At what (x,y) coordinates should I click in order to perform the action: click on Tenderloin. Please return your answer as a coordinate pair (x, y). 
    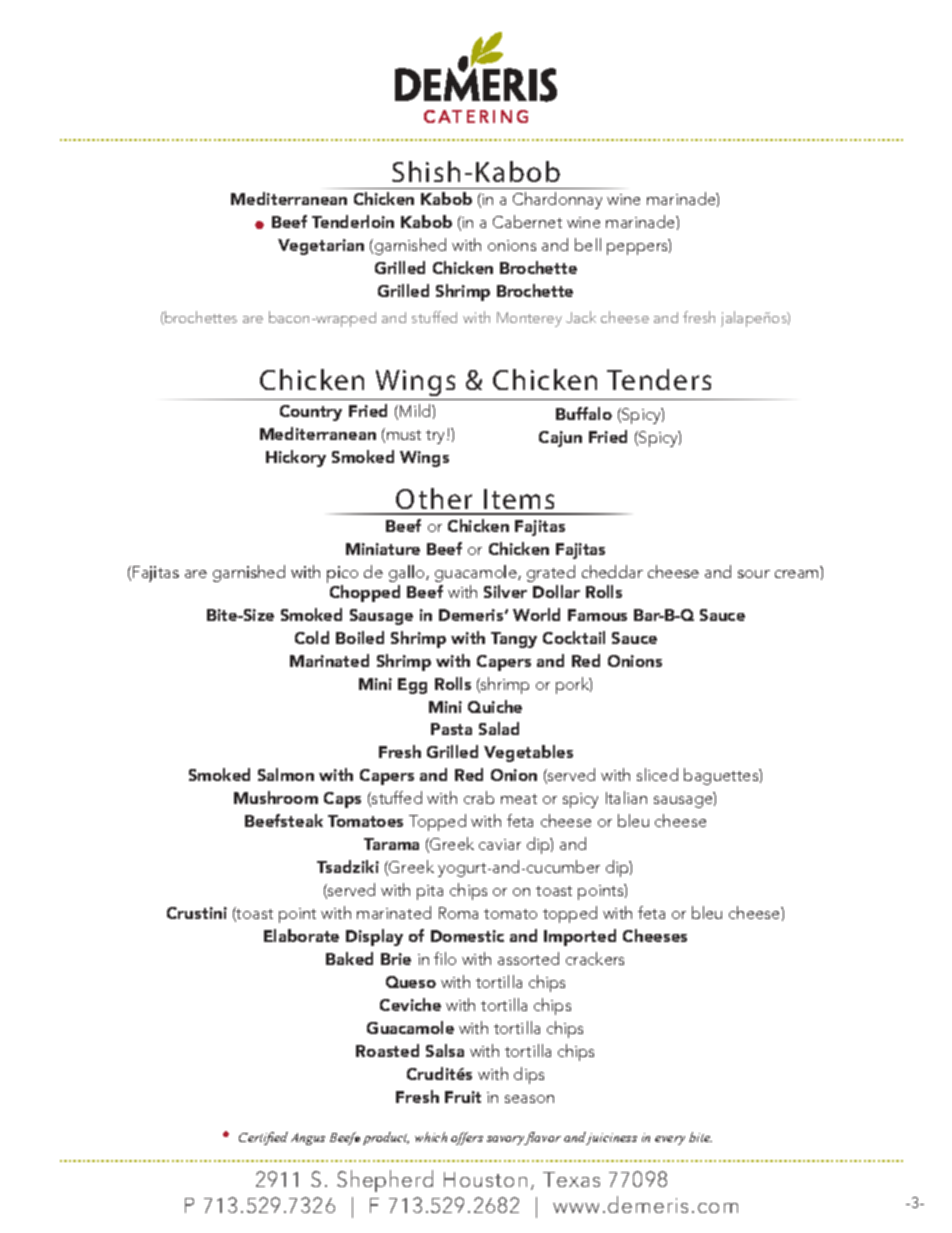
    Looking at the image, I should click on (353, 221).
